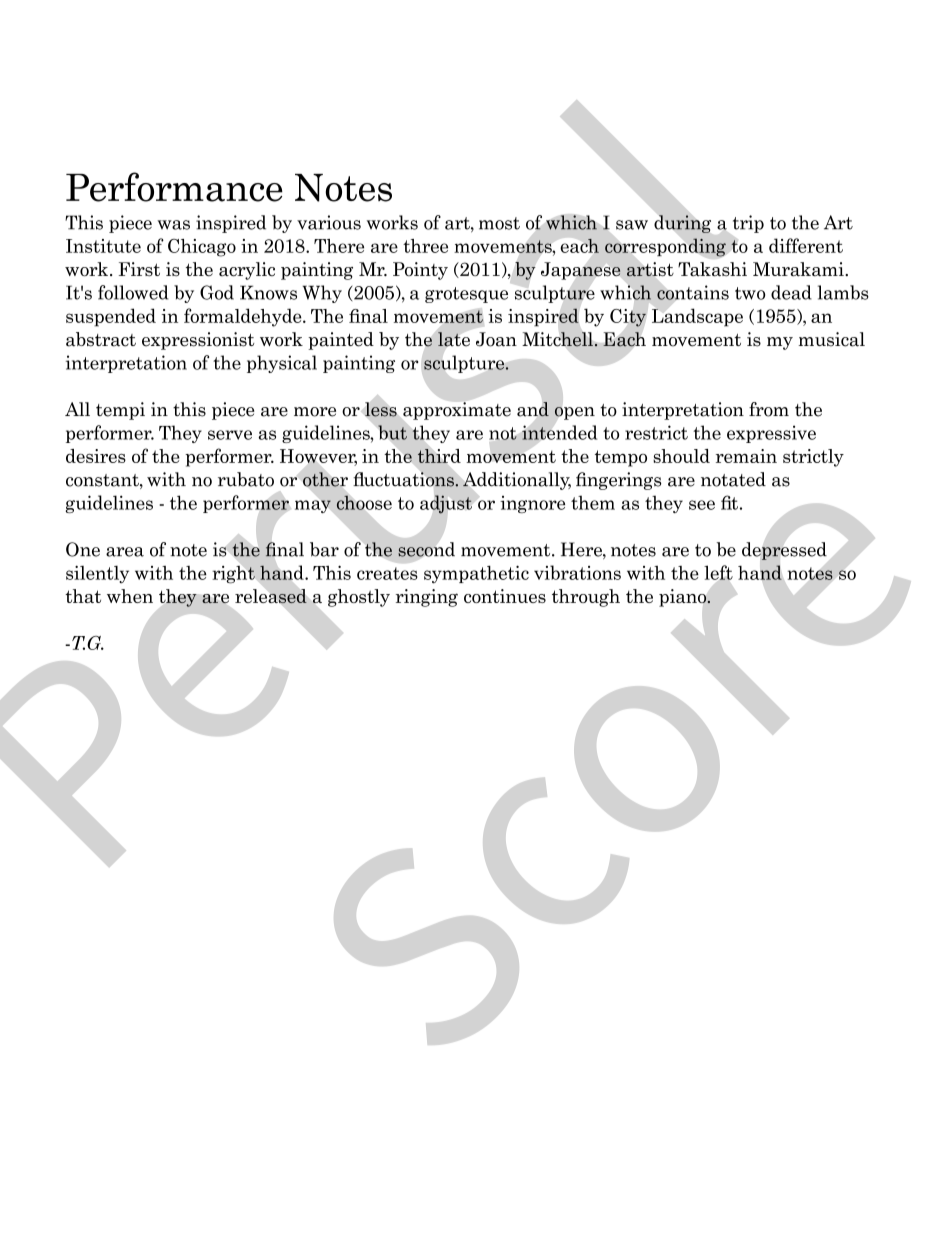 This page has width=952, height=1233. What do you see at coordinates (476, 574) in the page?
I see `sympathetic` at bounding box center [476, 574].
